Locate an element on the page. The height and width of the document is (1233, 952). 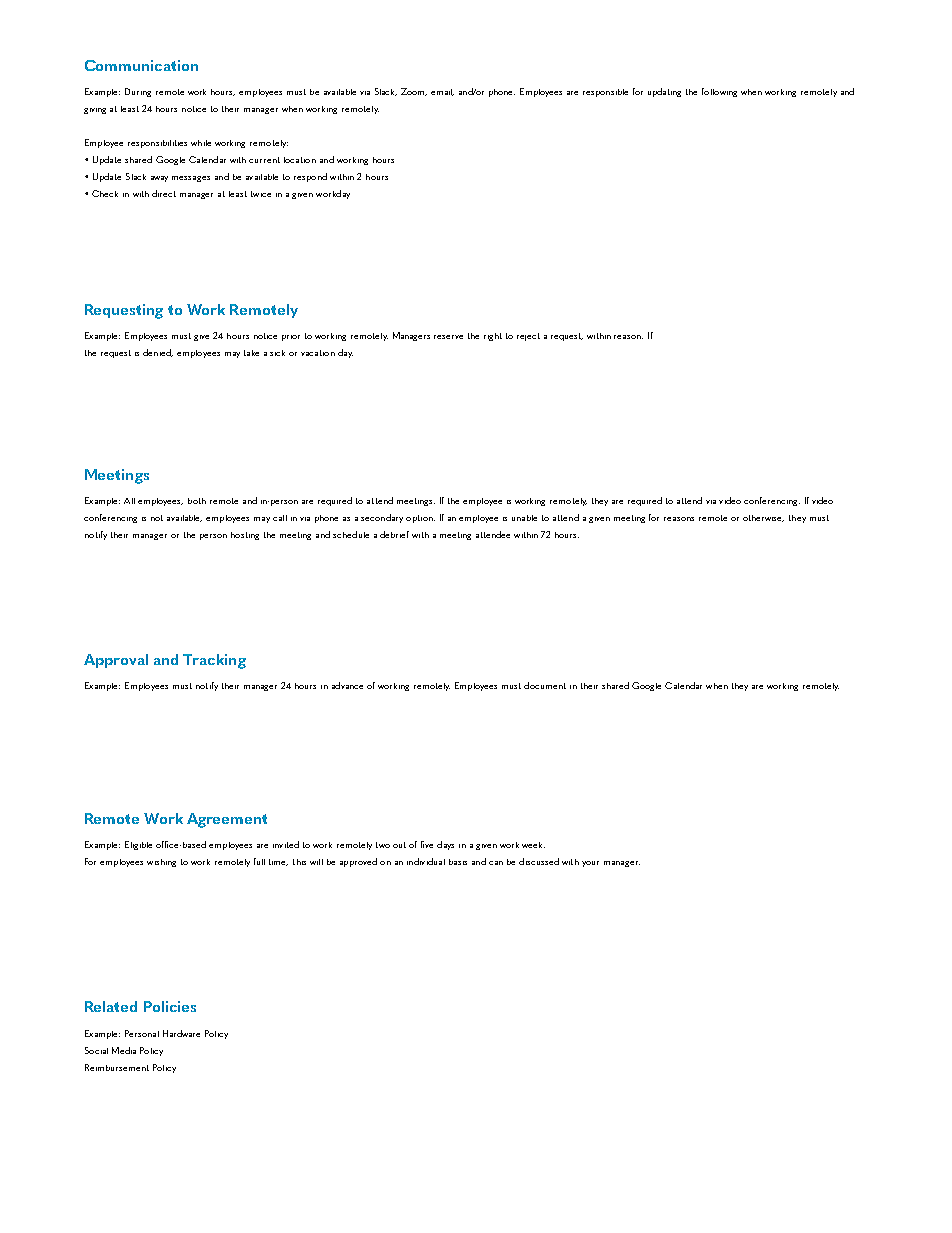
five is located at coordinates (427, 844).
